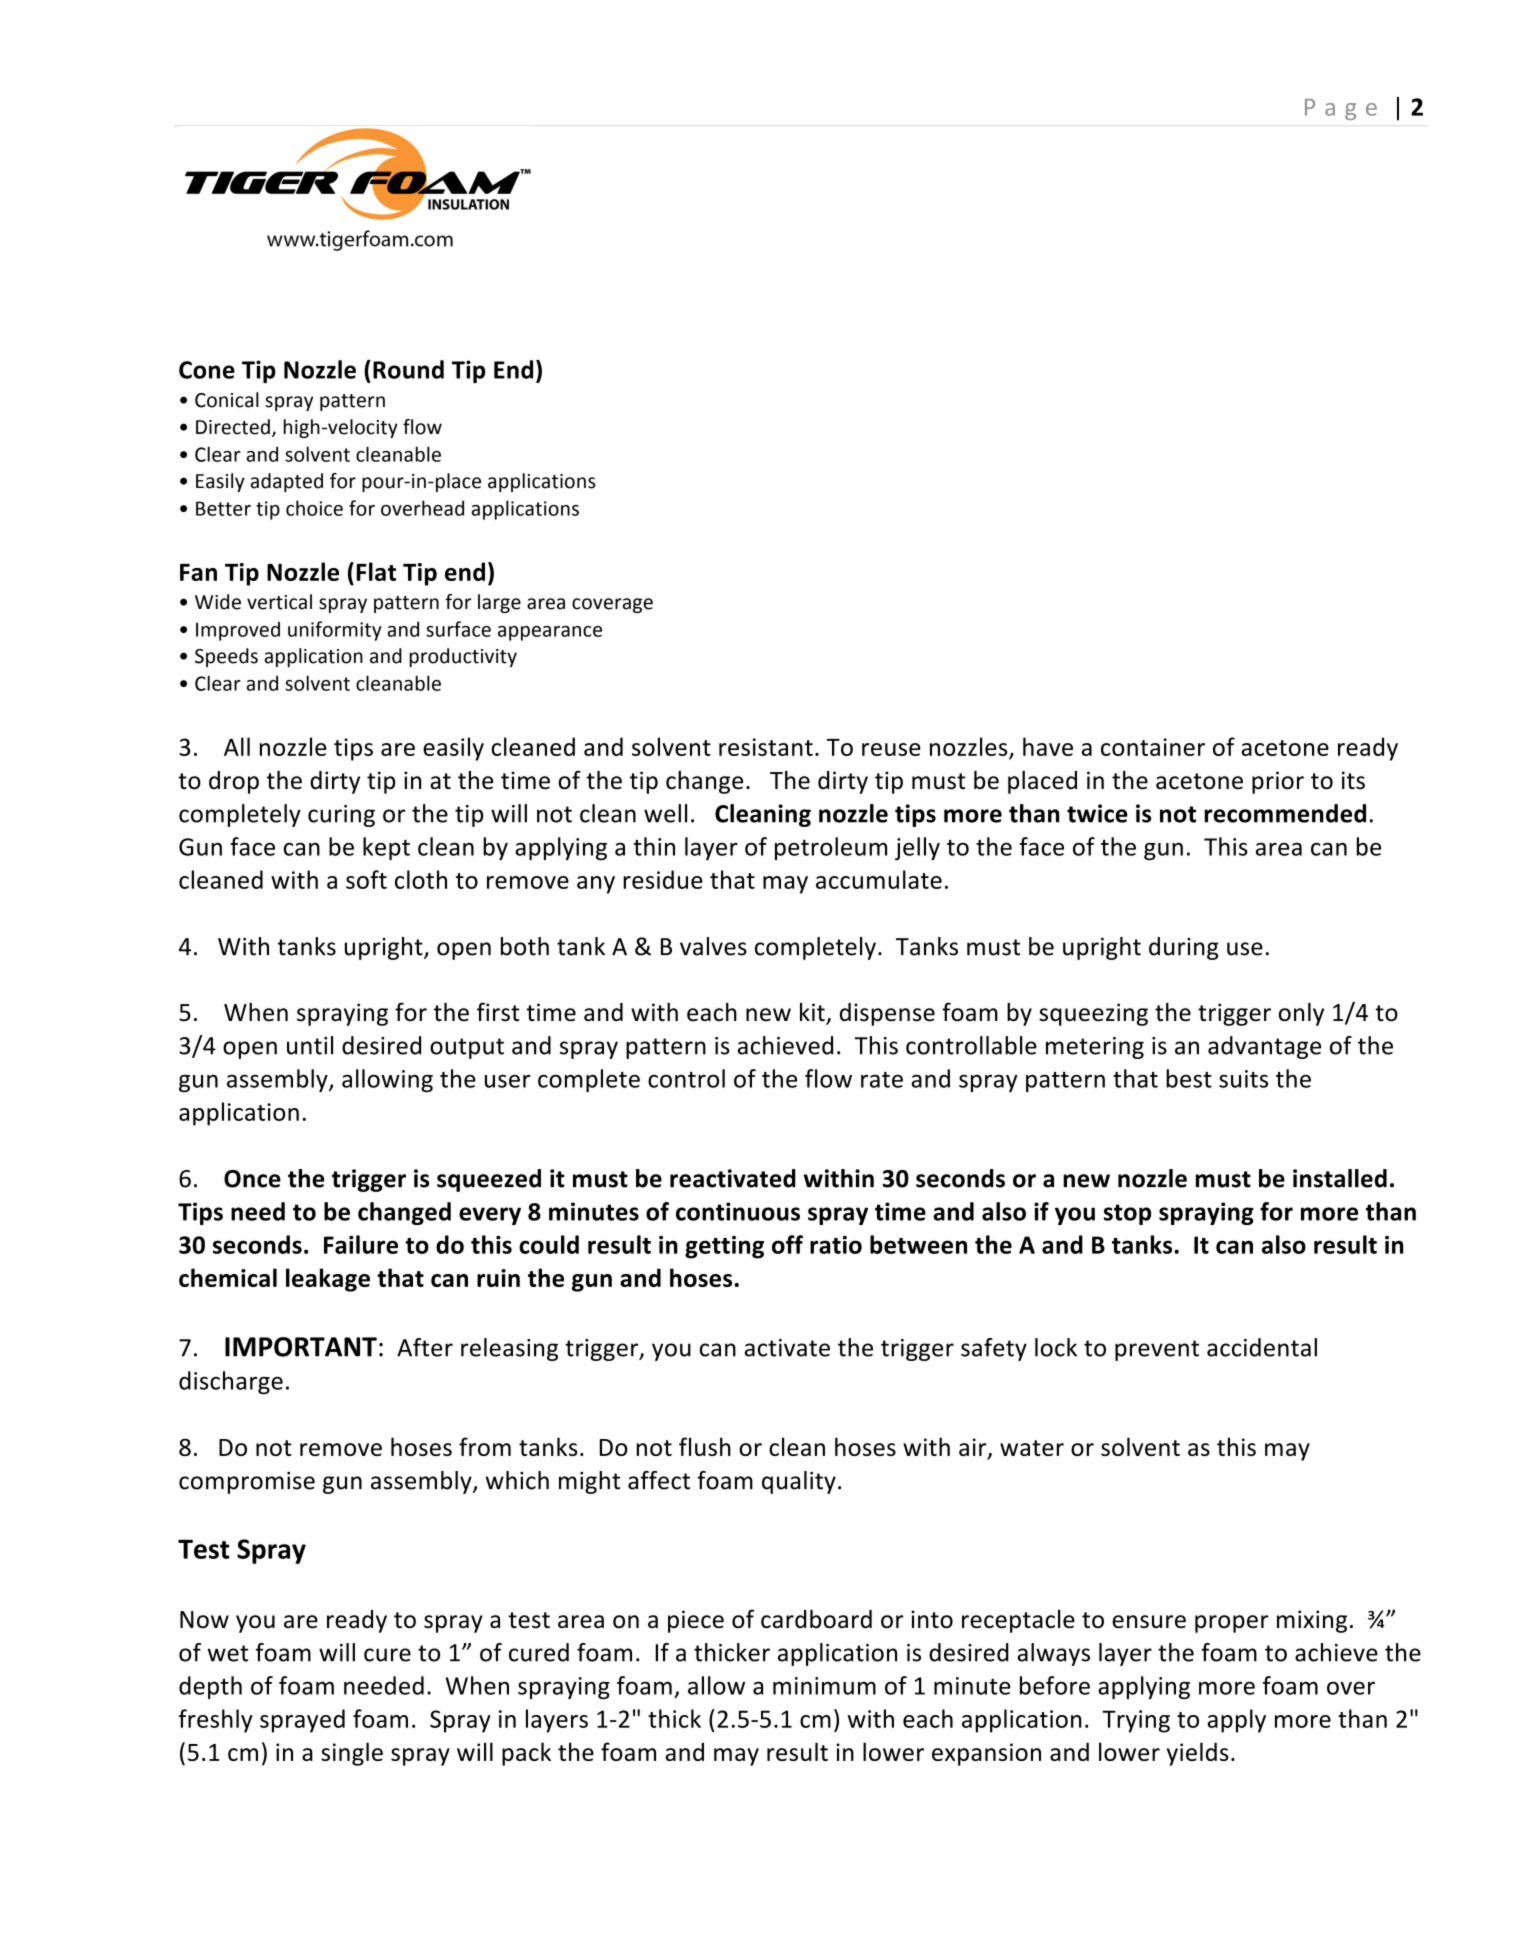 The image size is (1513, 1958). Describe the element at coordinates (813, 1013) in the image. I see `kit` at that location.
